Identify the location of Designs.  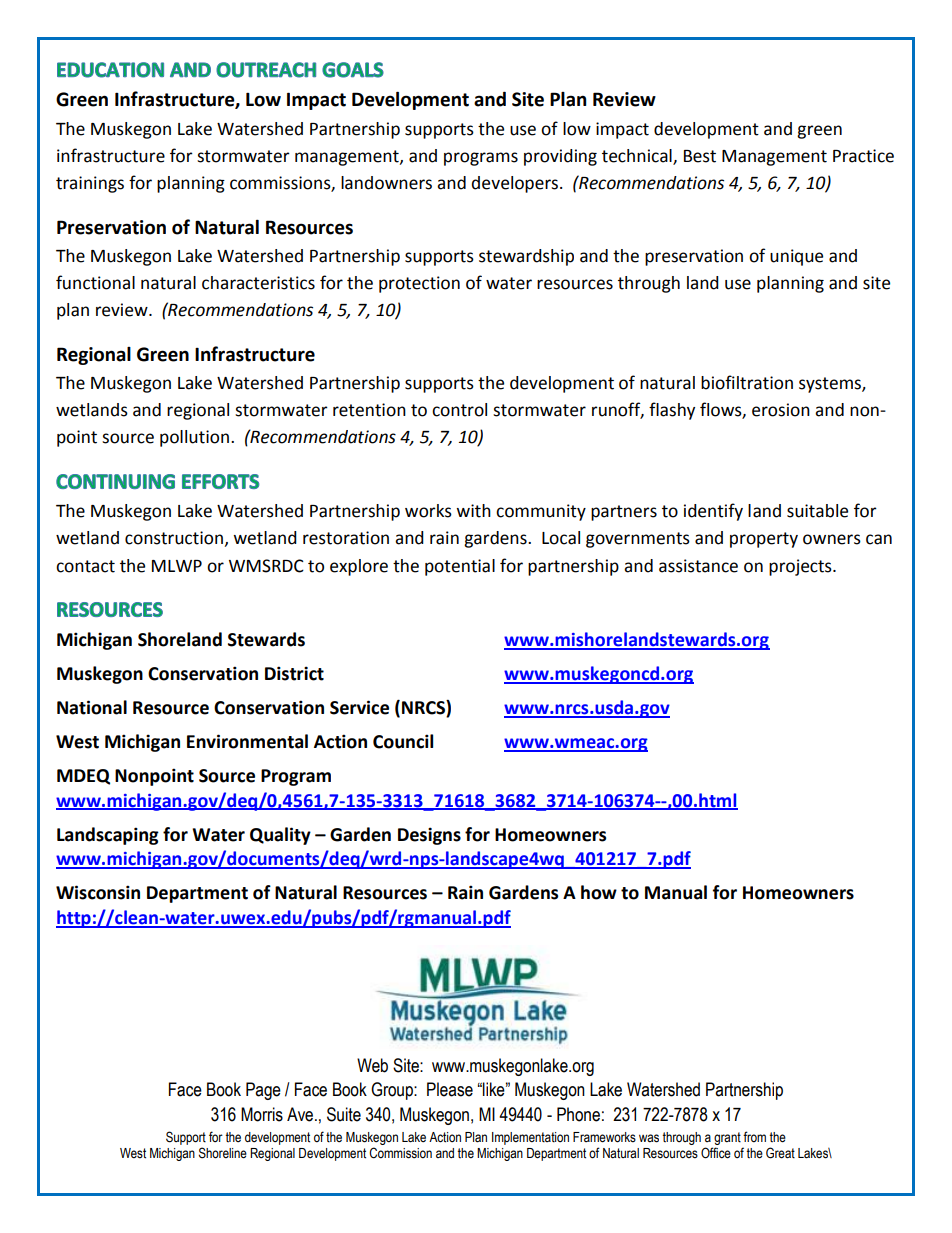
(429, 836).
